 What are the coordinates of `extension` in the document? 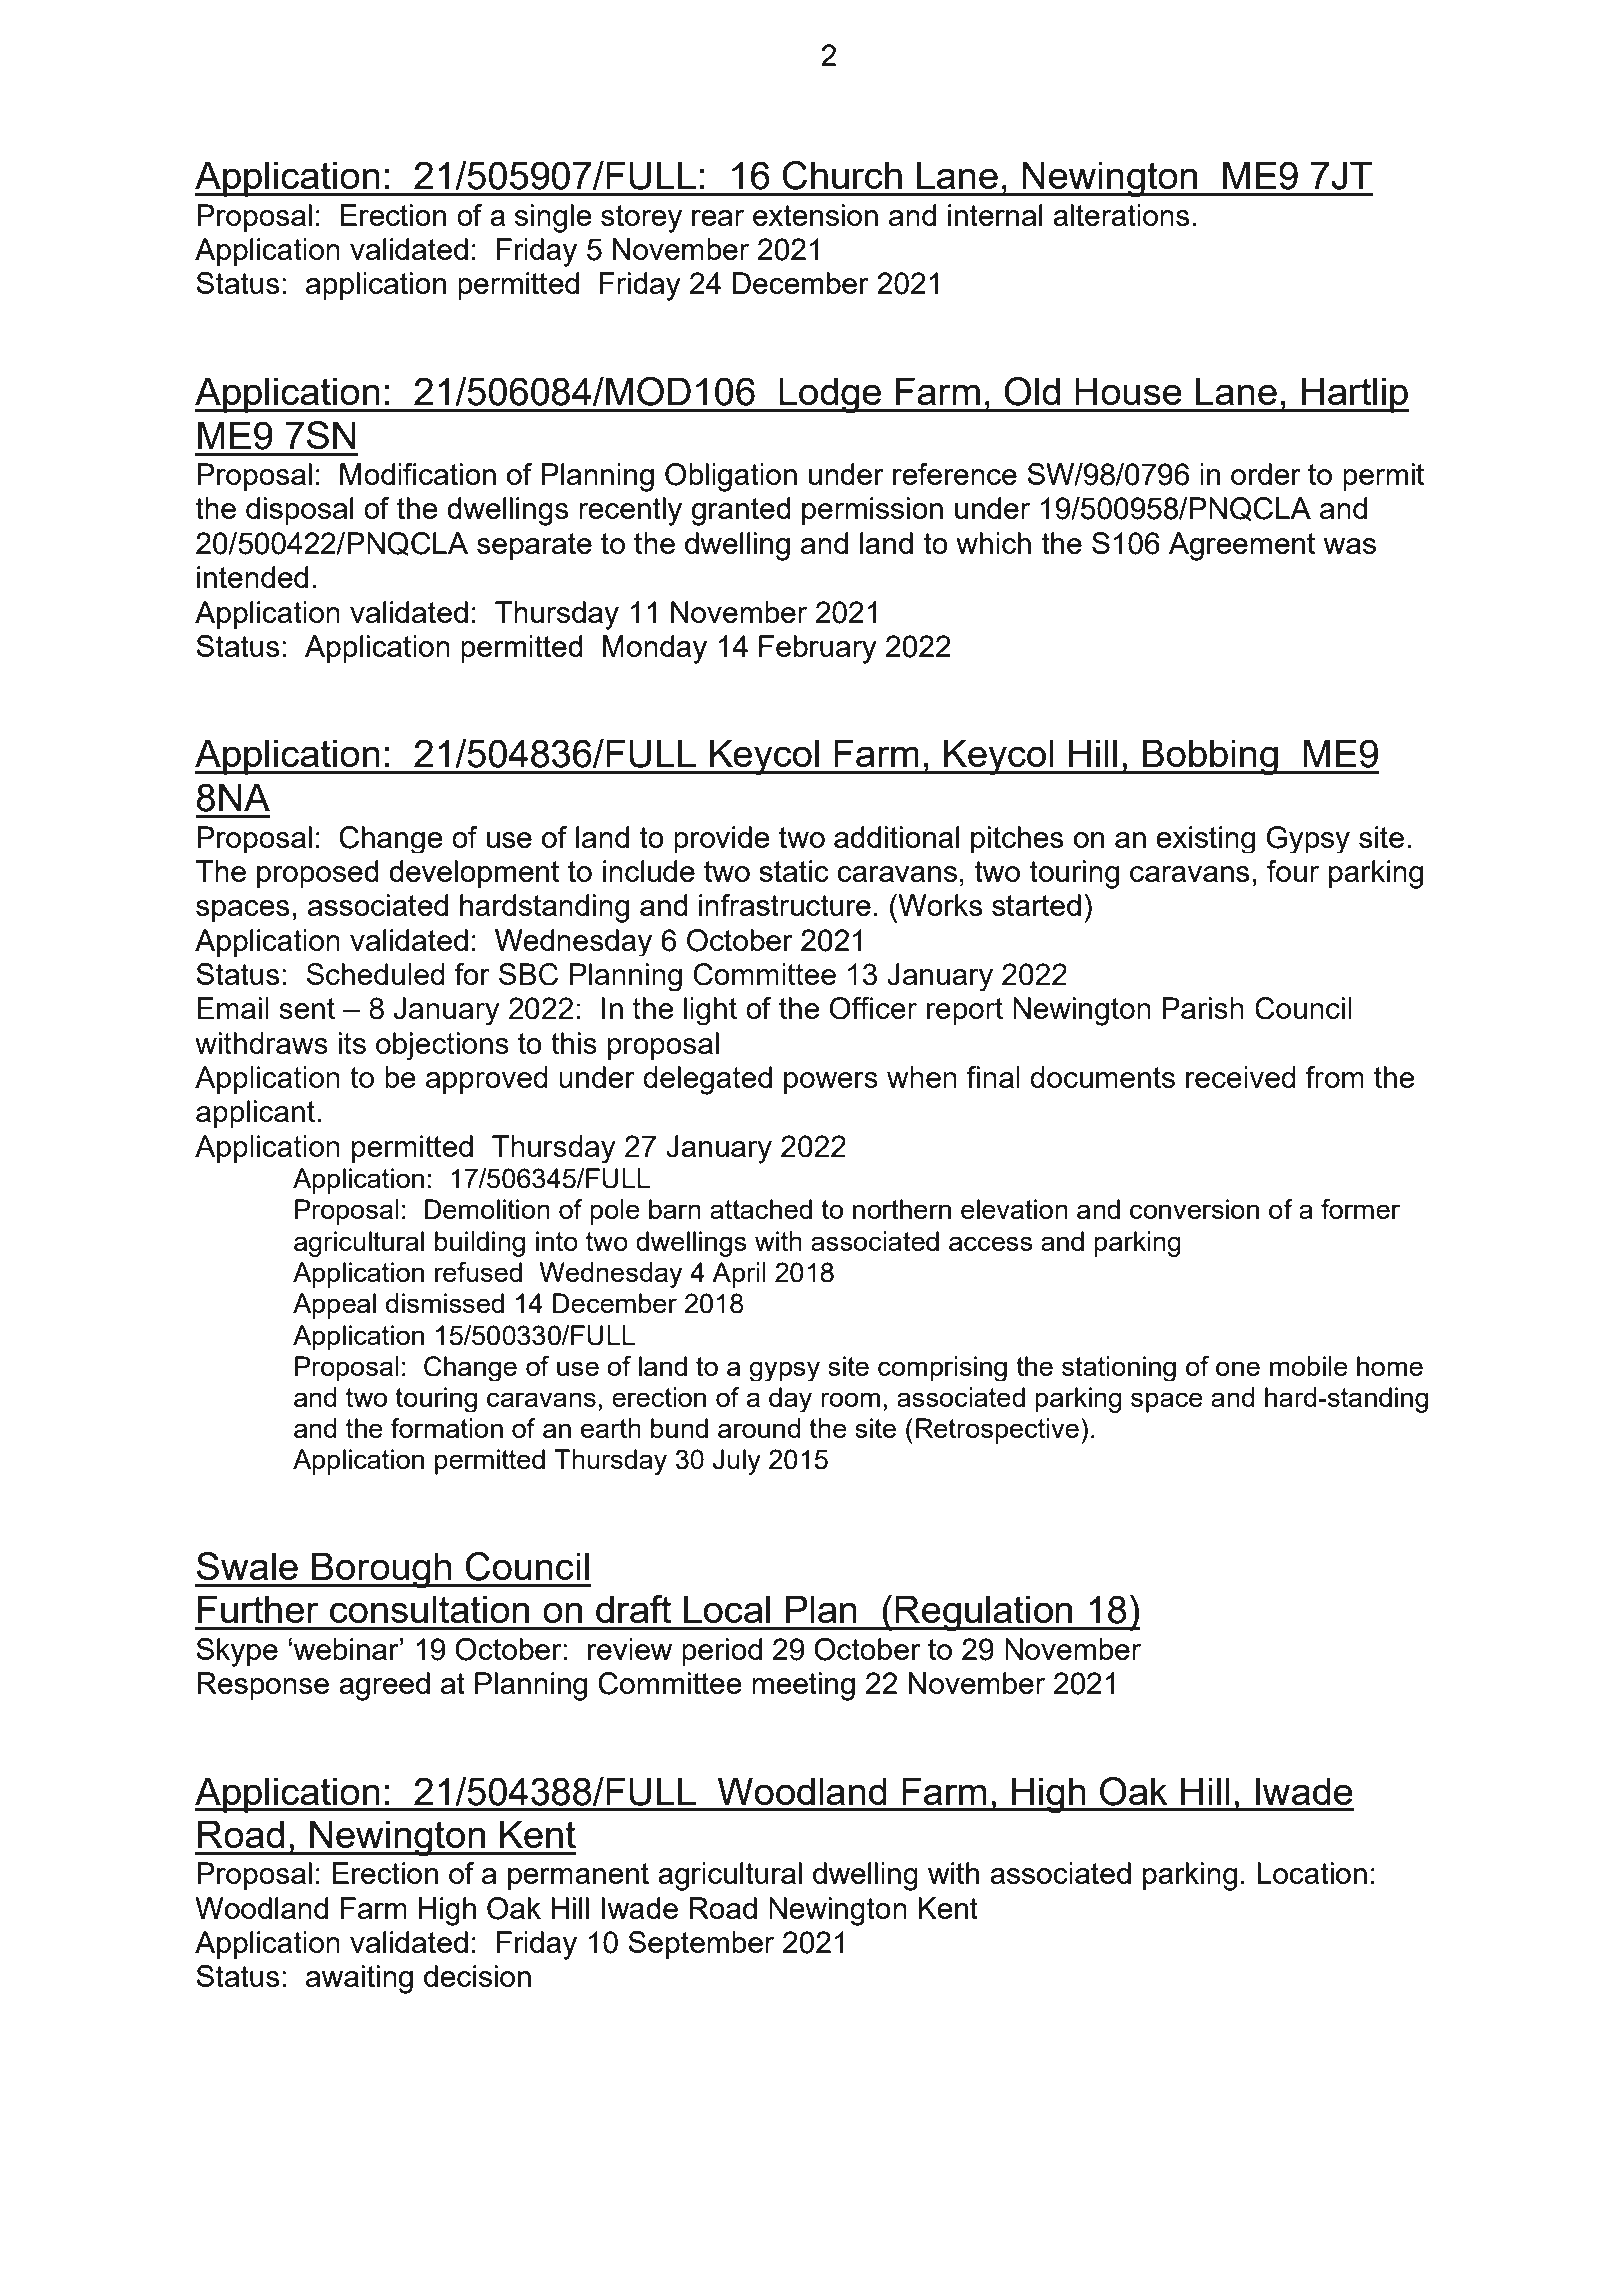 It's located at (815, 215).
